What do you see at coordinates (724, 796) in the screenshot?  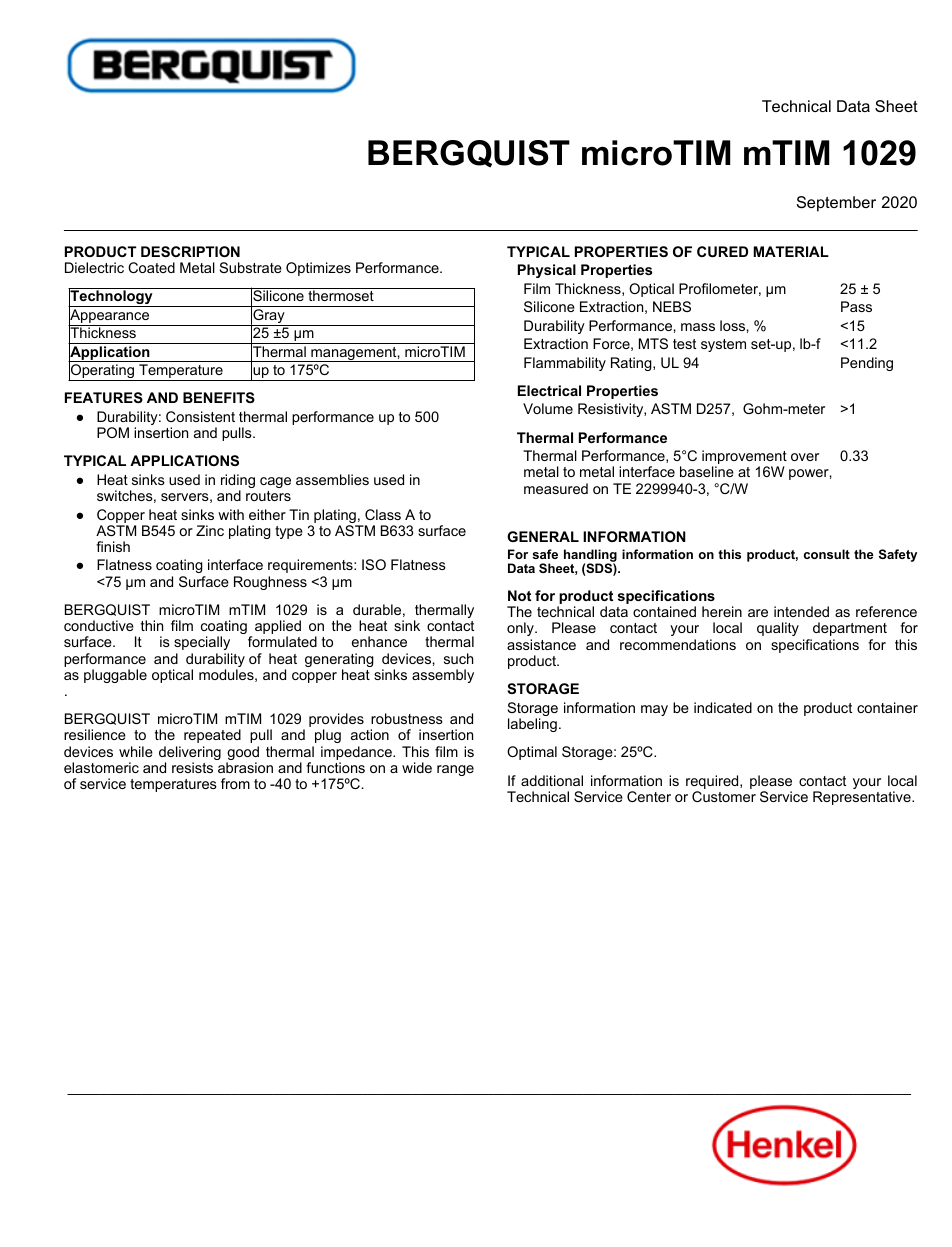 I see `Customer` at bounding box center [724, 796].
